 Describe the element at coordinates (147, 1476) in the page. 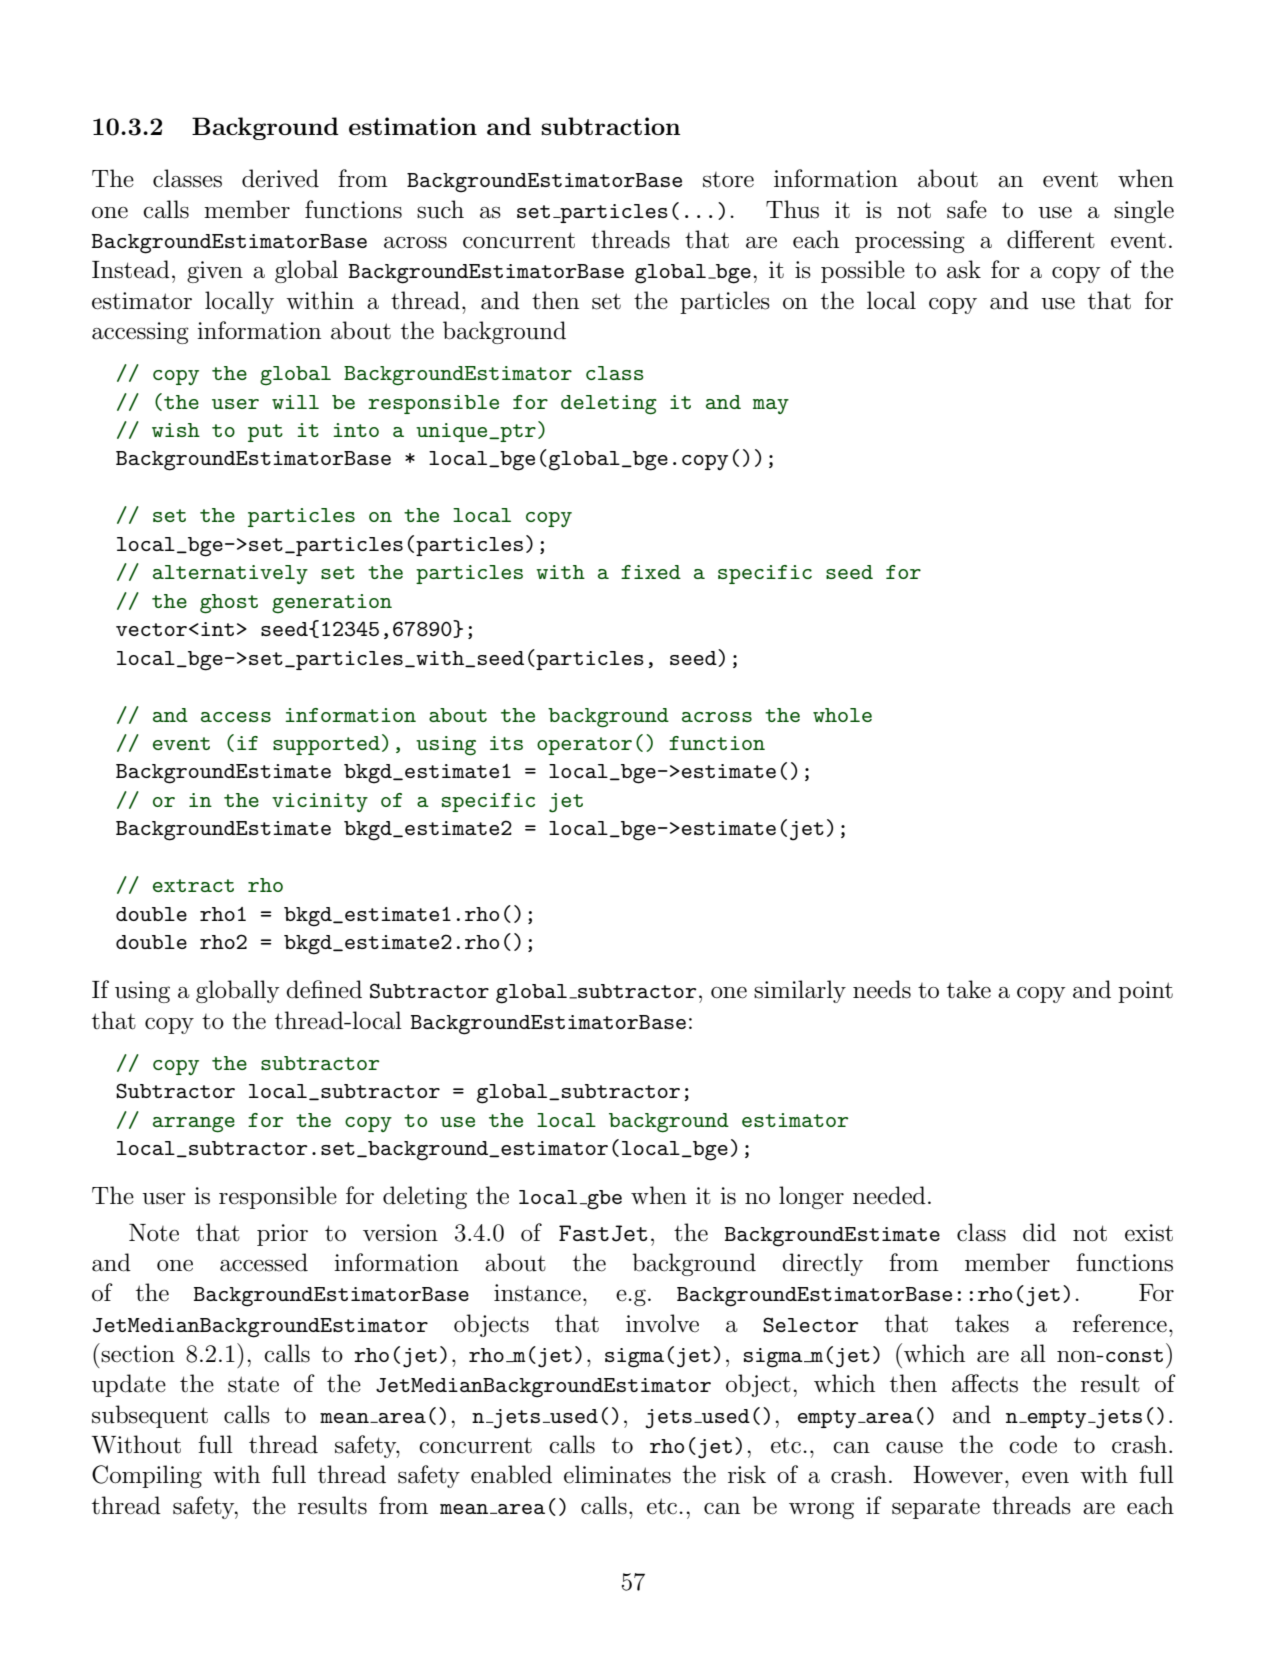

I see `Compiling` at that location.
